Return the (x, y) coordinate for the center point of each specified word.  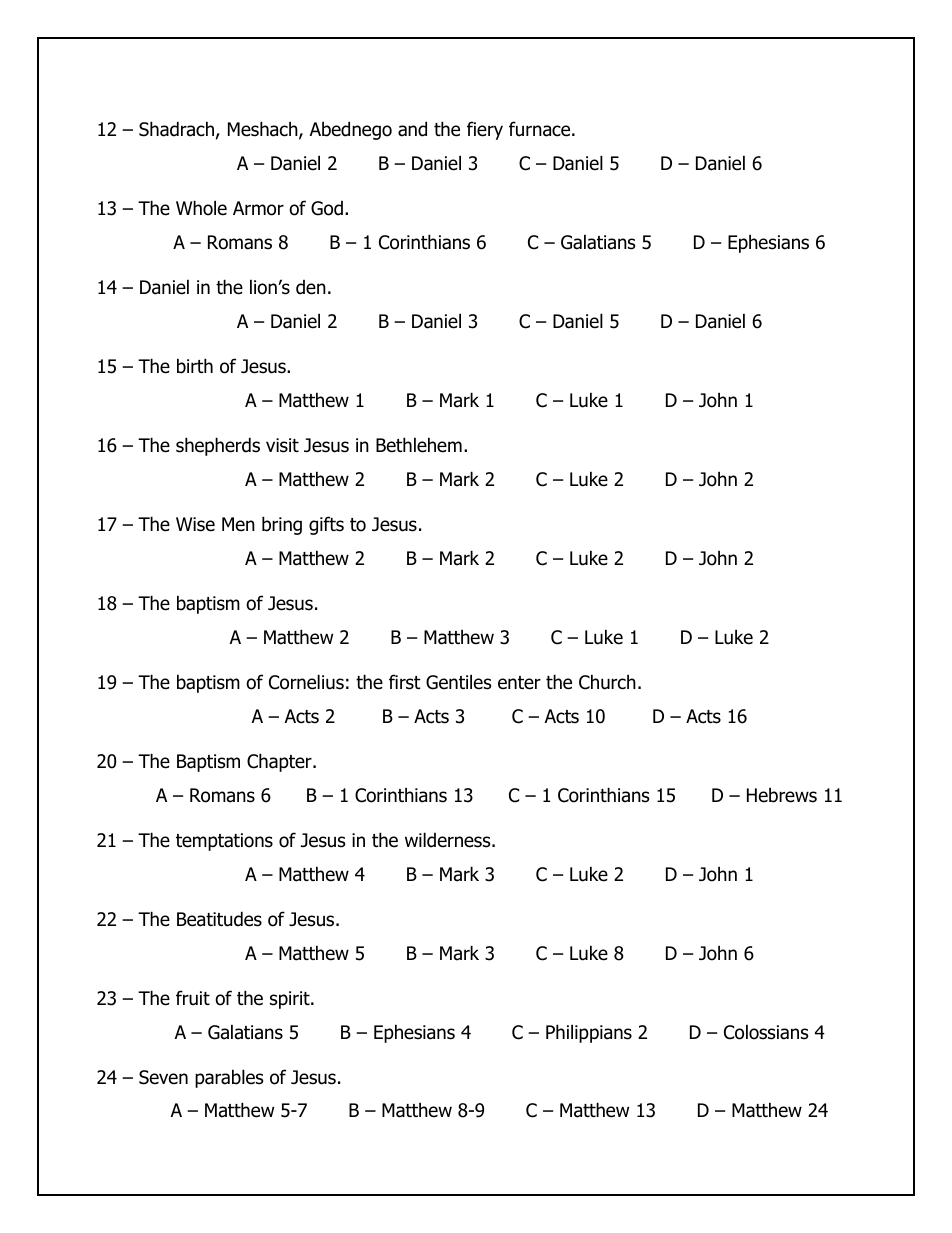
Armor (258, 208)
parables (229, 1078)
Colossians (766, 1032)
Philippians (589, 1033)
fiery (485, 130)
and (412, 129)
